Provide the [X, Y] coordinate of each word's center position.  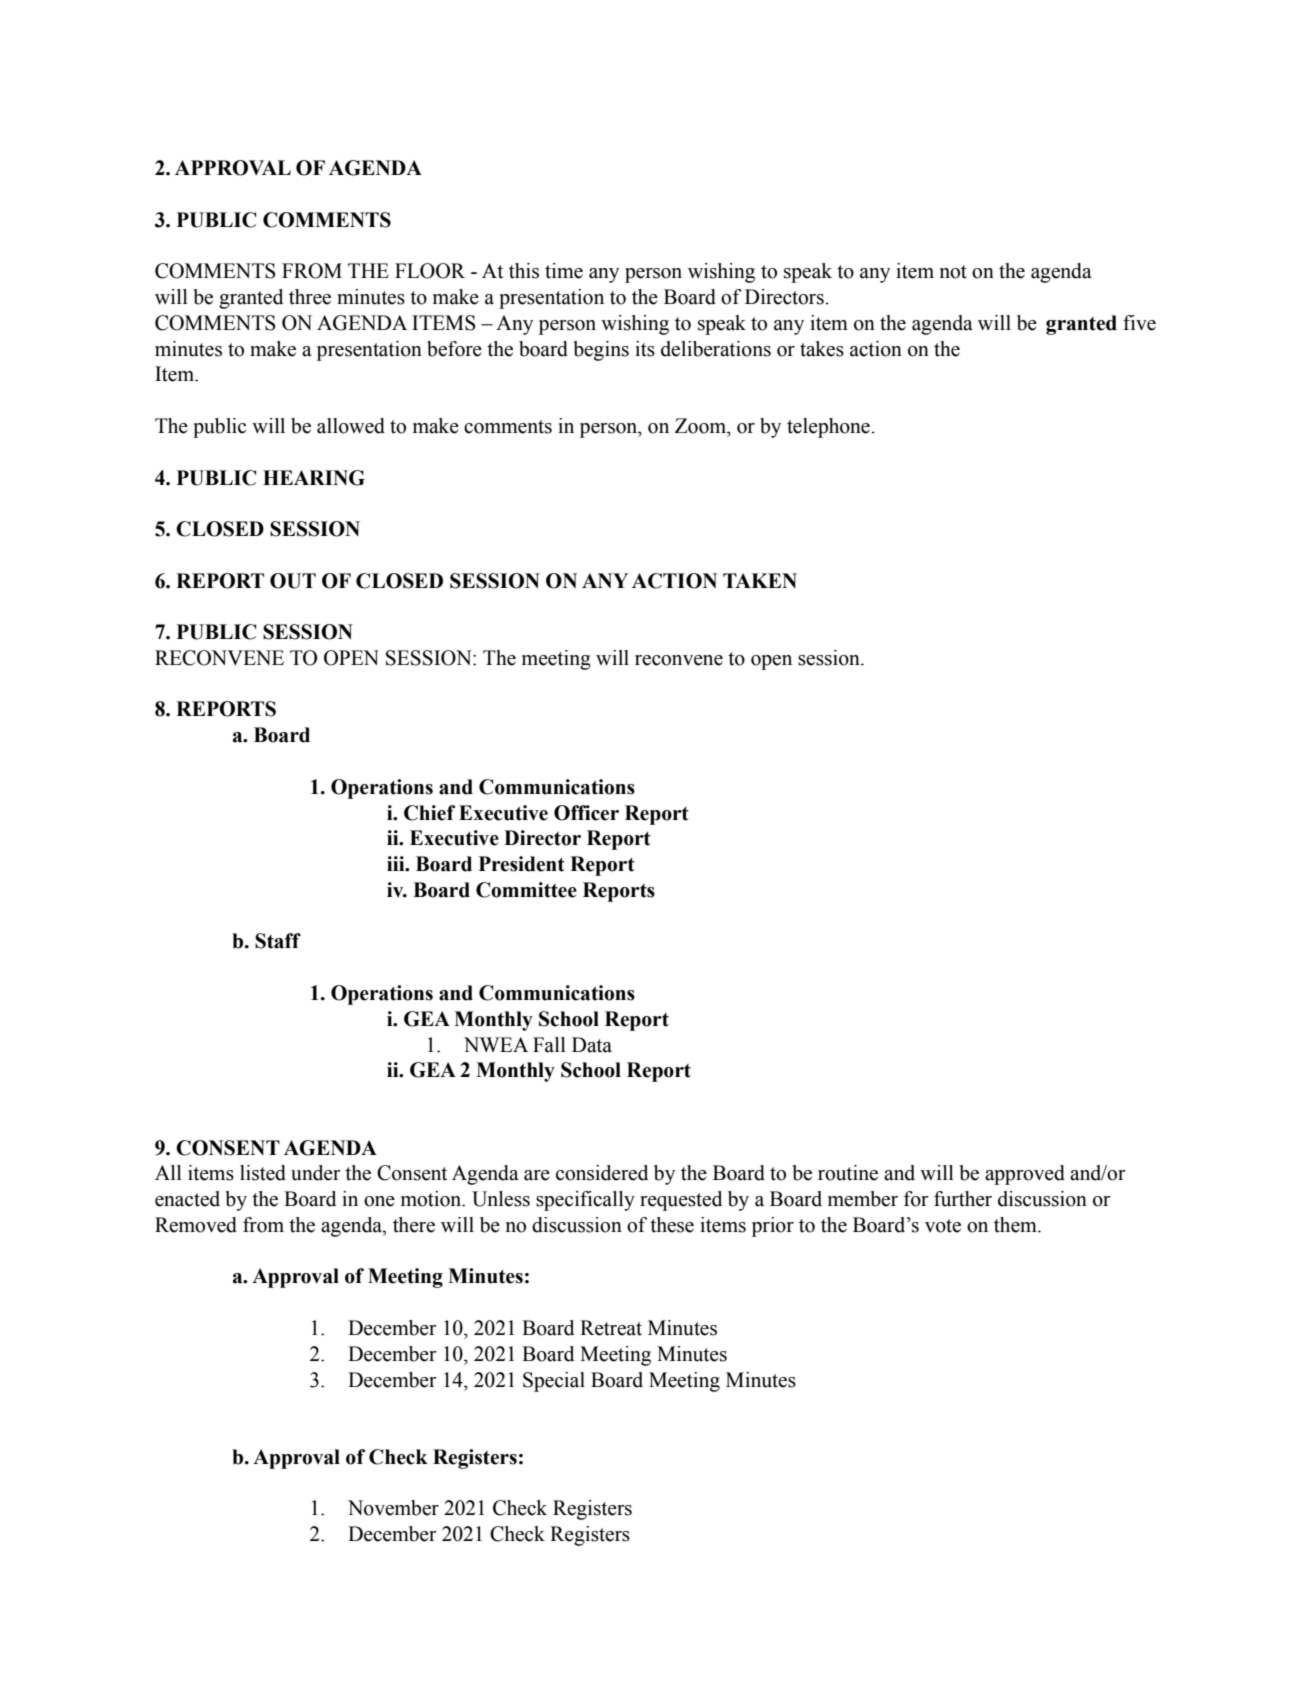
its [645, 349]
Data [592, 1045]
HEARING [314, 478]
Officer [586, 813]
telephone [829, 428]
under [316, 1173]
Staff [278, 941]
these [672, 1225]
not [953, 272]
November [393, 1508]
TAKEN [760, 580]
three [310, 297]
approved [1025, 1175]
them [1016, 1225]
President [522, 864]
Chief [429, 813]
